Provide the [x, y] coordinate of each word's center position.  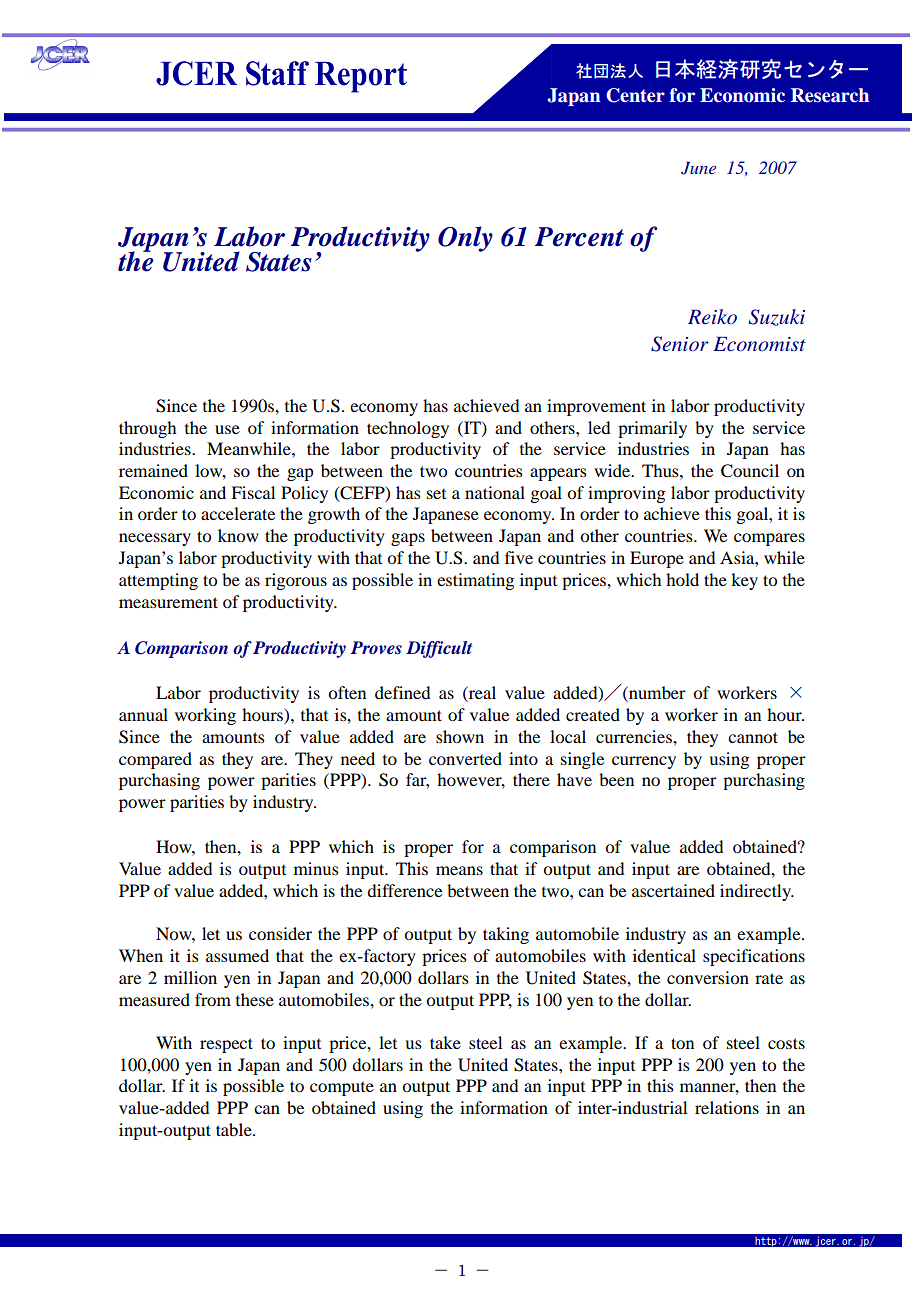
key [744, 581]
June [698, 168]
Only [465, 239]
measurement [168, 602]
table [235, 1129]
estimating [475, 581]
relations [727, 1107]
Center [635, 95]
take [445, 1042]
